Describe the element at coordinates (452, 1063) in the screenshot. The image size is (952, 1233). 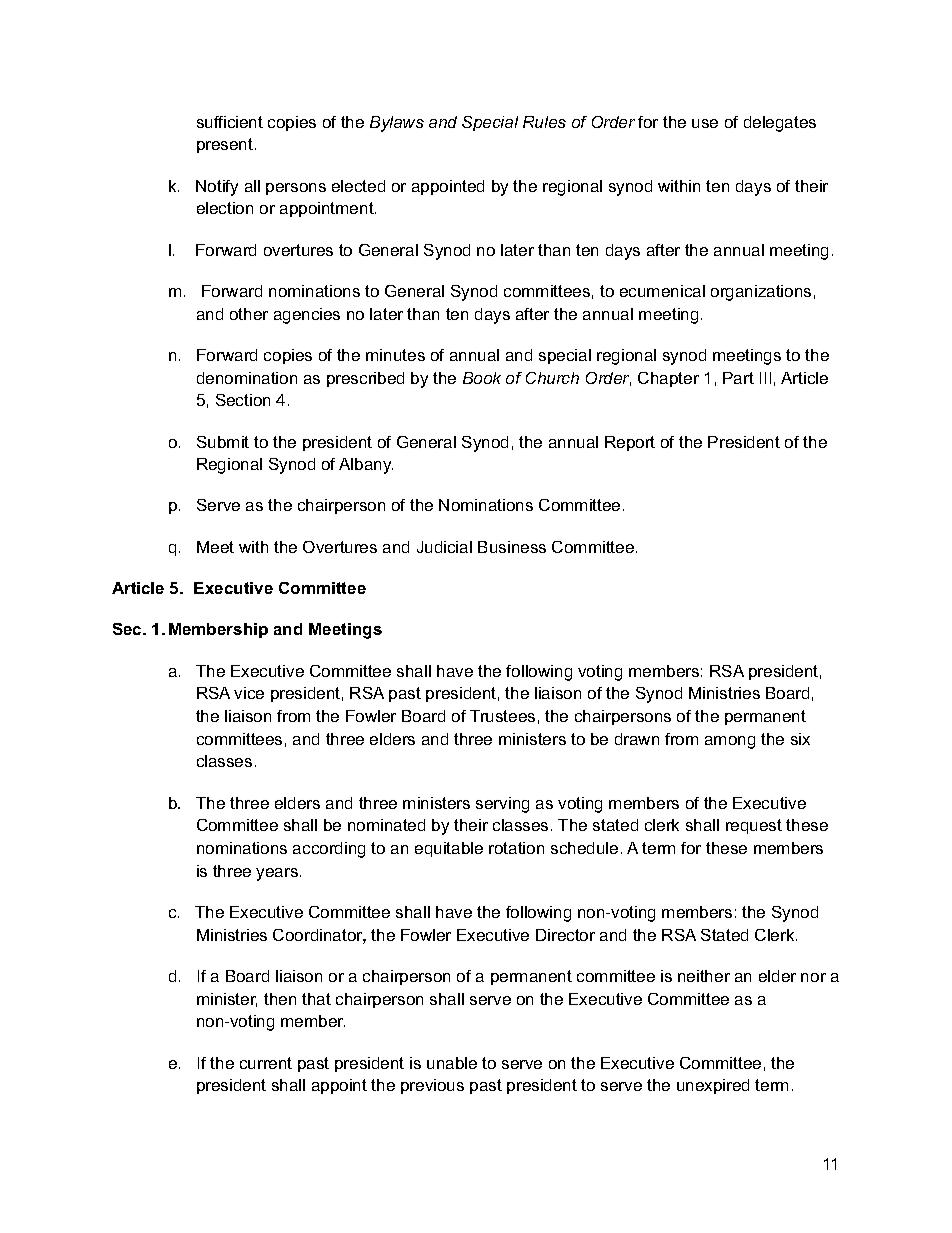
I see `unable` at that location.
